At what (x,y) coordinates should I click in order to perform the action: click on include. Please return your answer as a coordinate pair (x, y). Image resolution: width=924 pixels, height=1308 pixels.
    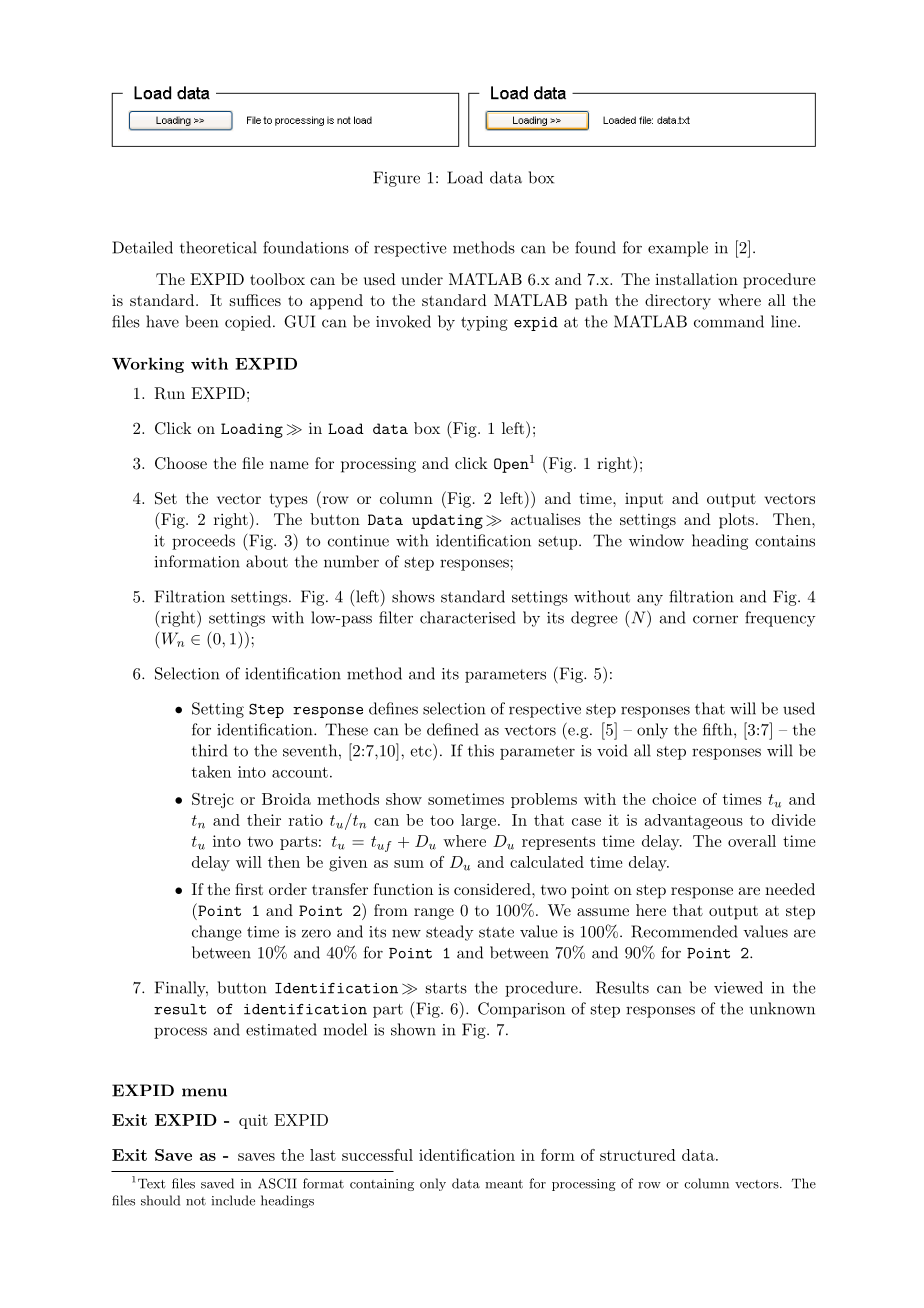
    Looking at the image, I should click on (233, 1200).
